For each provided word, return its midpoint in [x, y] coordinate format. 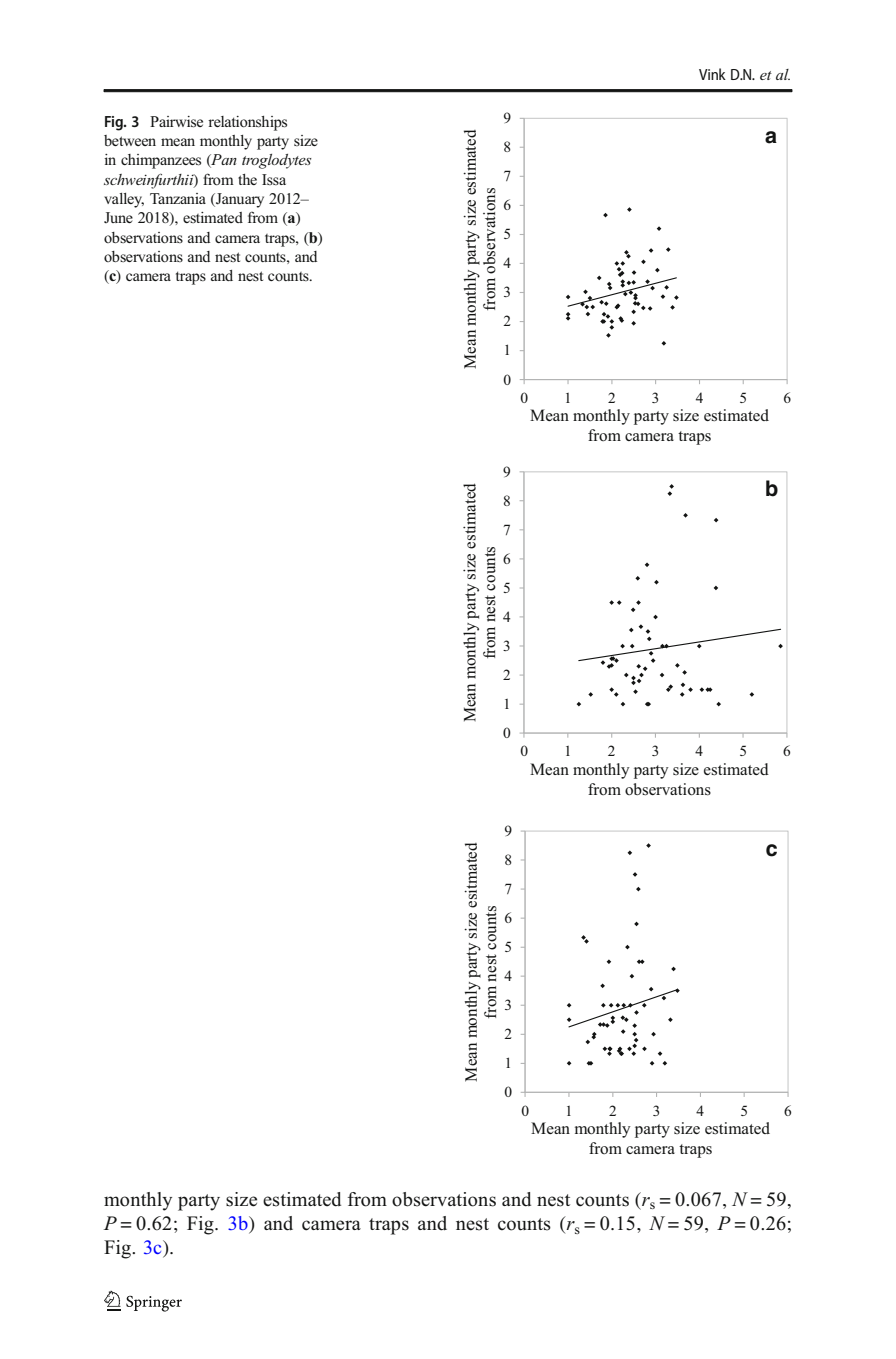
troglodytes [277, 161]
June [118, 217]
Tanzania [178, 198]
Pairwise [176, 122]
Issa [274, 179]
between [130, 140]
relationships [247, 123]
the [247, 179]
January [239, 200]
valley [124, 200]
